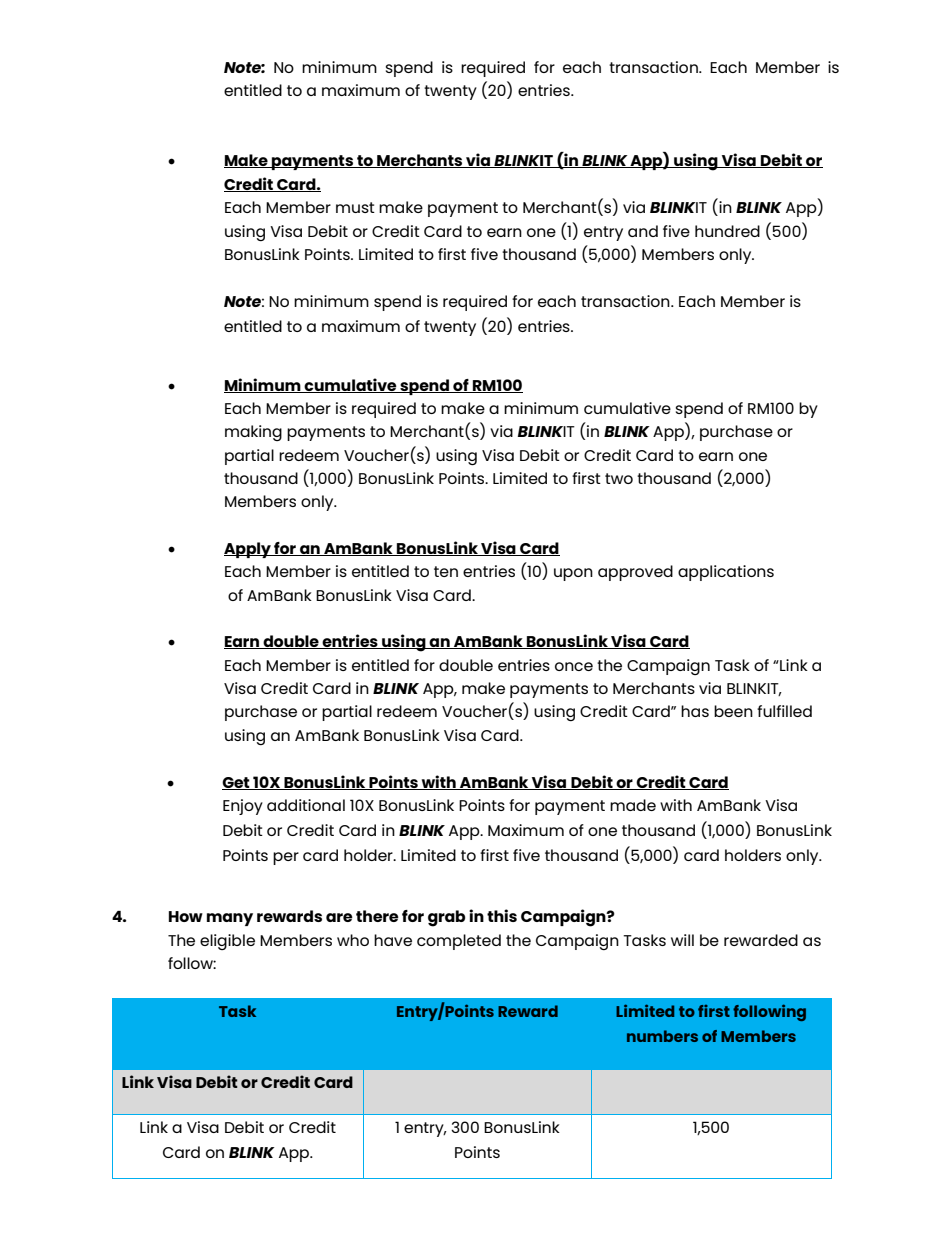 This document has height=1233, width=952. I want to click on numbers, so click(662, 1036).
